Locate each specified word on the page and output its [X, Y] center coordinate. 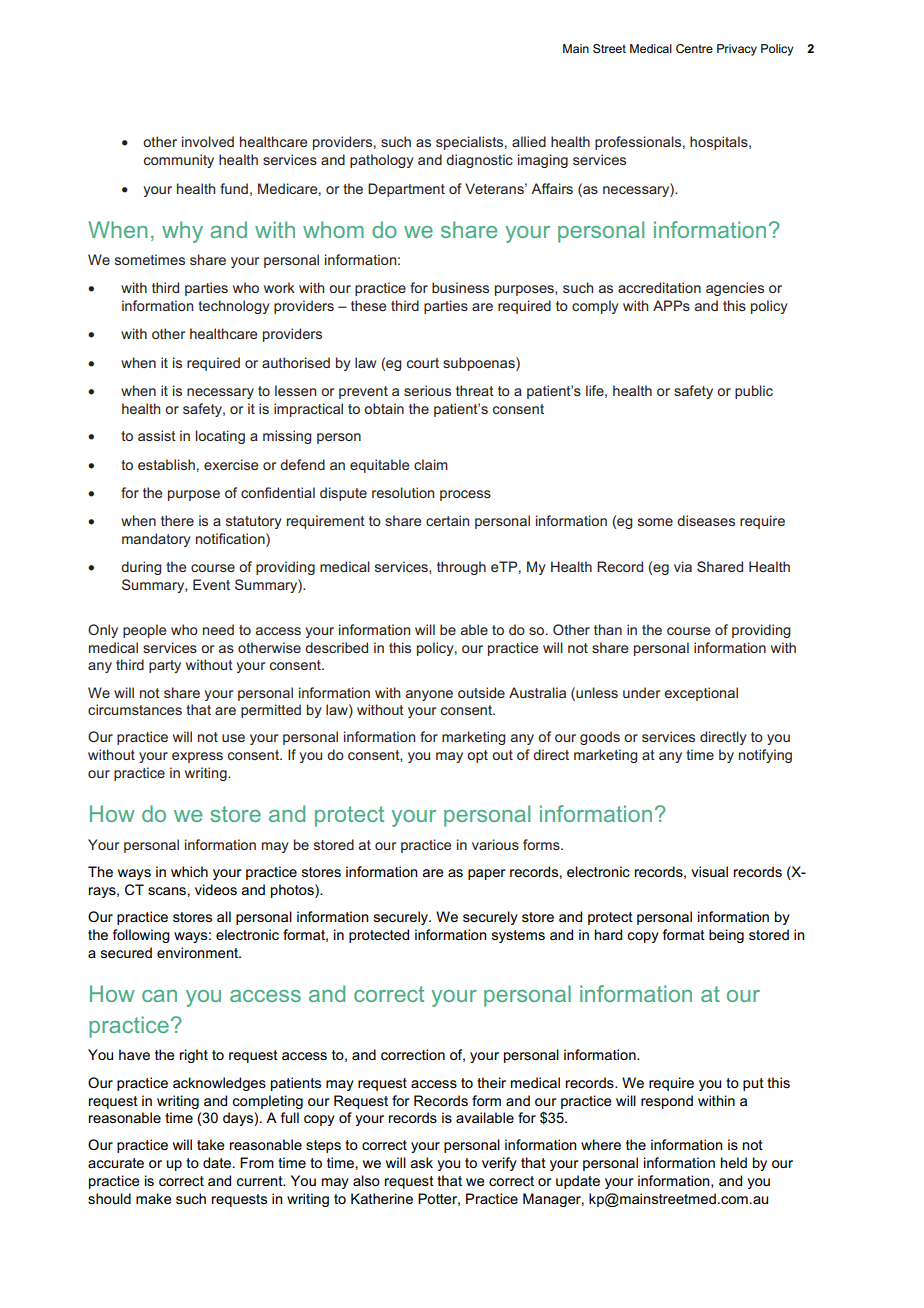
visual [709, 871]
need [218, 629]
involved [208, 141]
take [211, 1144]
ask [422, 1162]
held [734, 1162]
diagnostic [479, 161]
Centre [694, 48]
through [461, 568]
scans [167, 891]
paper [486, 874]
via [683, 566]
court [423, 363]
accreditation [659, 287]
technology [234, 307]
